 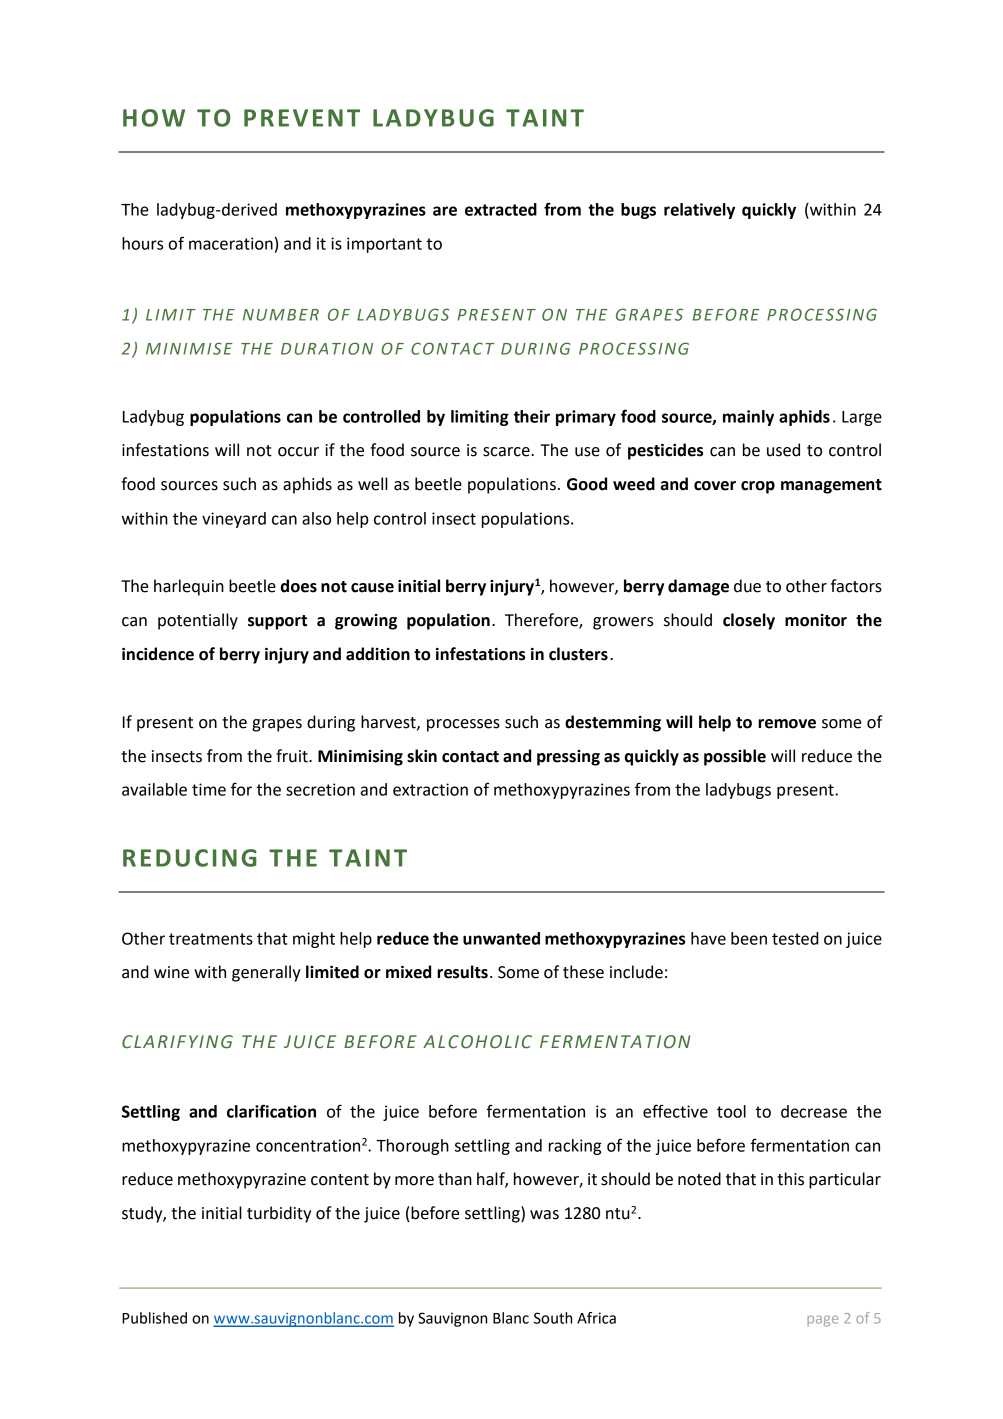 What do you see at coordinates (302, 118) in the page?
I see `PREVENT` at bounding box center [302, 118].
